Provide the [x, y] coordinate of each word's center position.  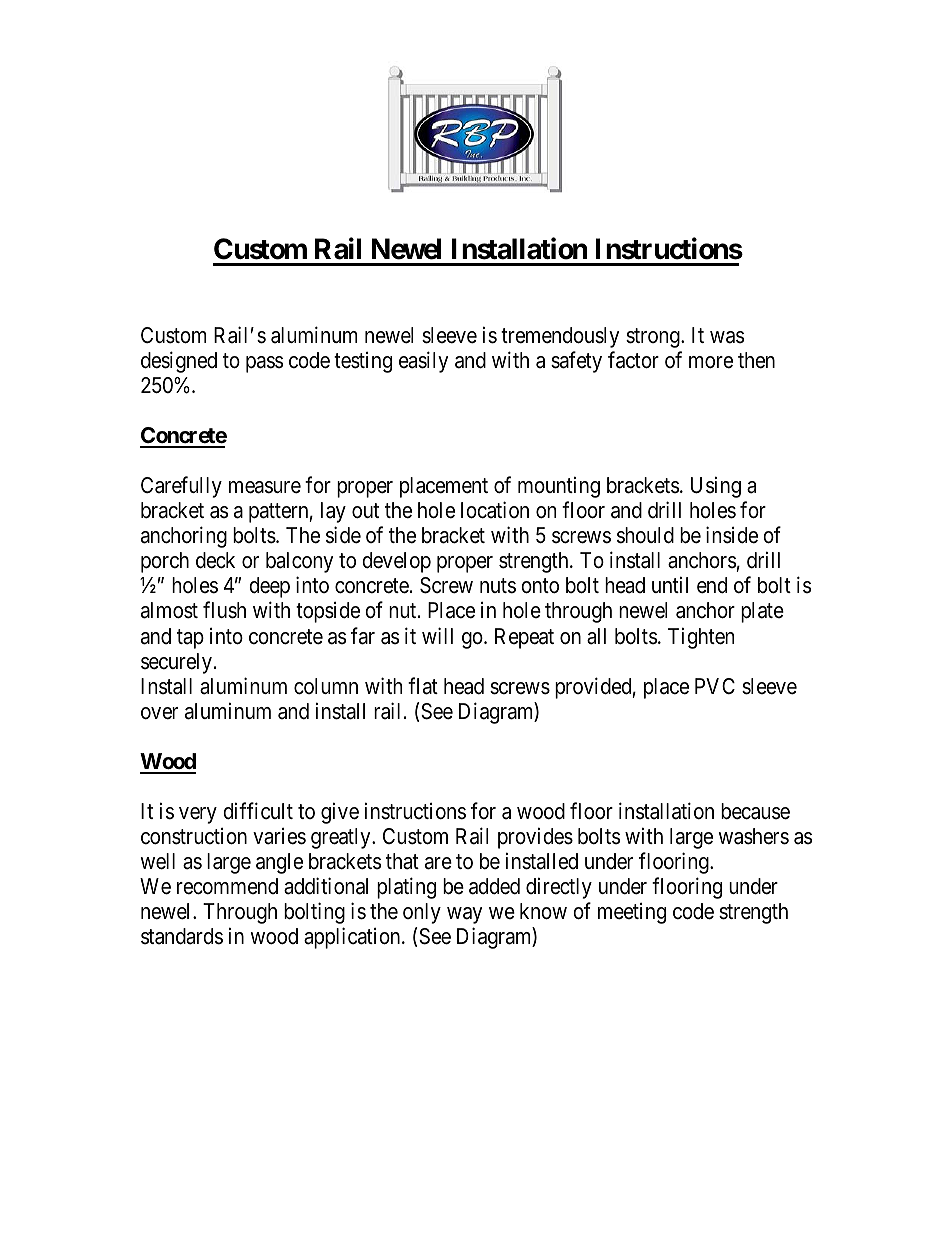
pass [264, 364]
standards [182, 936]
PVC [715, 686]
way [464, 915]
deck [215, 560]
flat [423, 686]
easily [423, 362]
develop [396, 562]
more [711, 362]
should [645, 535]
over [159, 713]
